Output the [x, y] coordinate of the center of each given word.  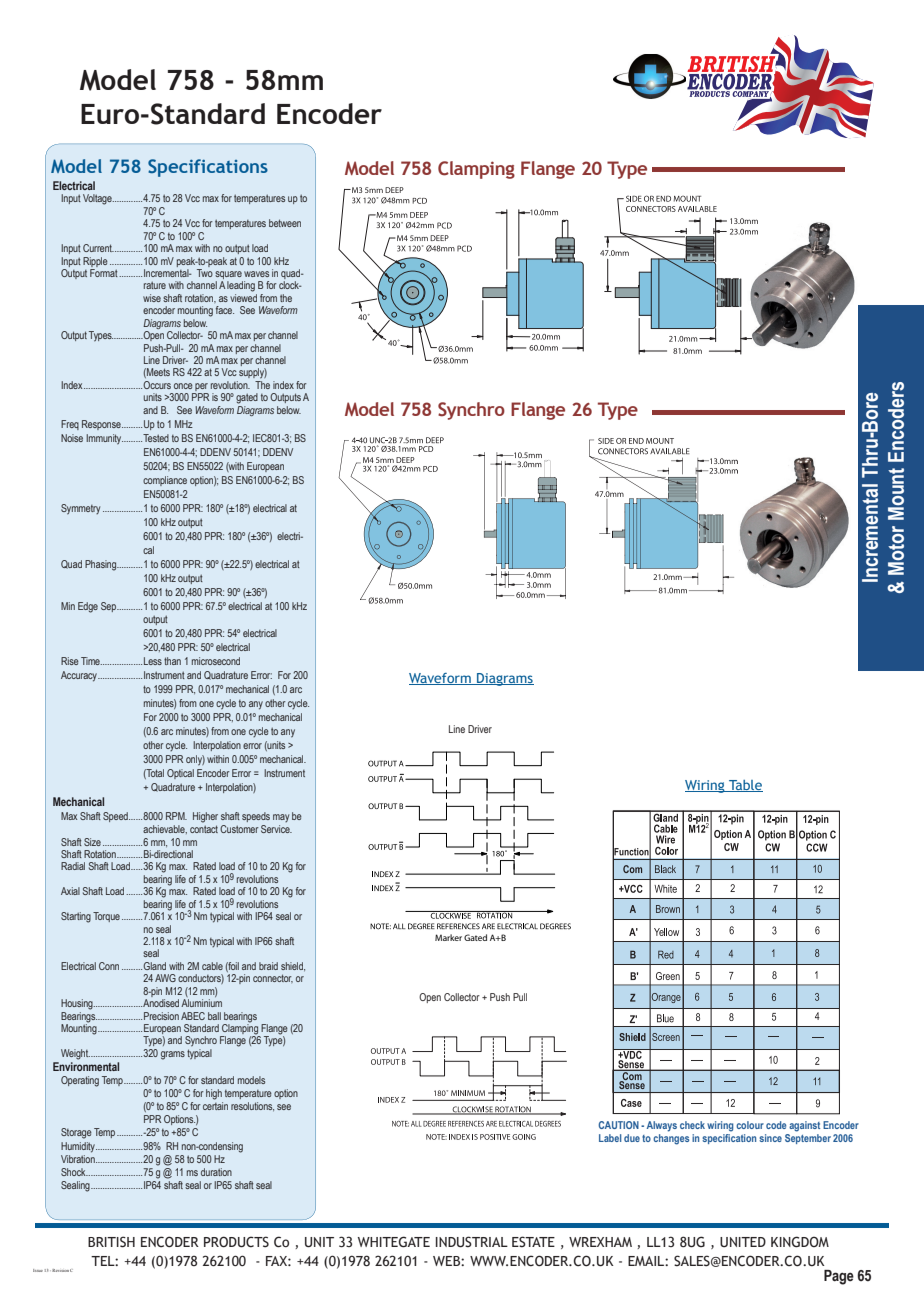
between [285, 223]
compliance [165, 481]
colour [750, 1125]
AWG [165, 978]
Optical [180, 774]
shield [293, 966]
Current [98, 248]
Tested [155, 438]
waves [256, 274]
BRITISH [111, 1242]
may [281, 818]
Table [745, 786]
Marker [448, 937]
